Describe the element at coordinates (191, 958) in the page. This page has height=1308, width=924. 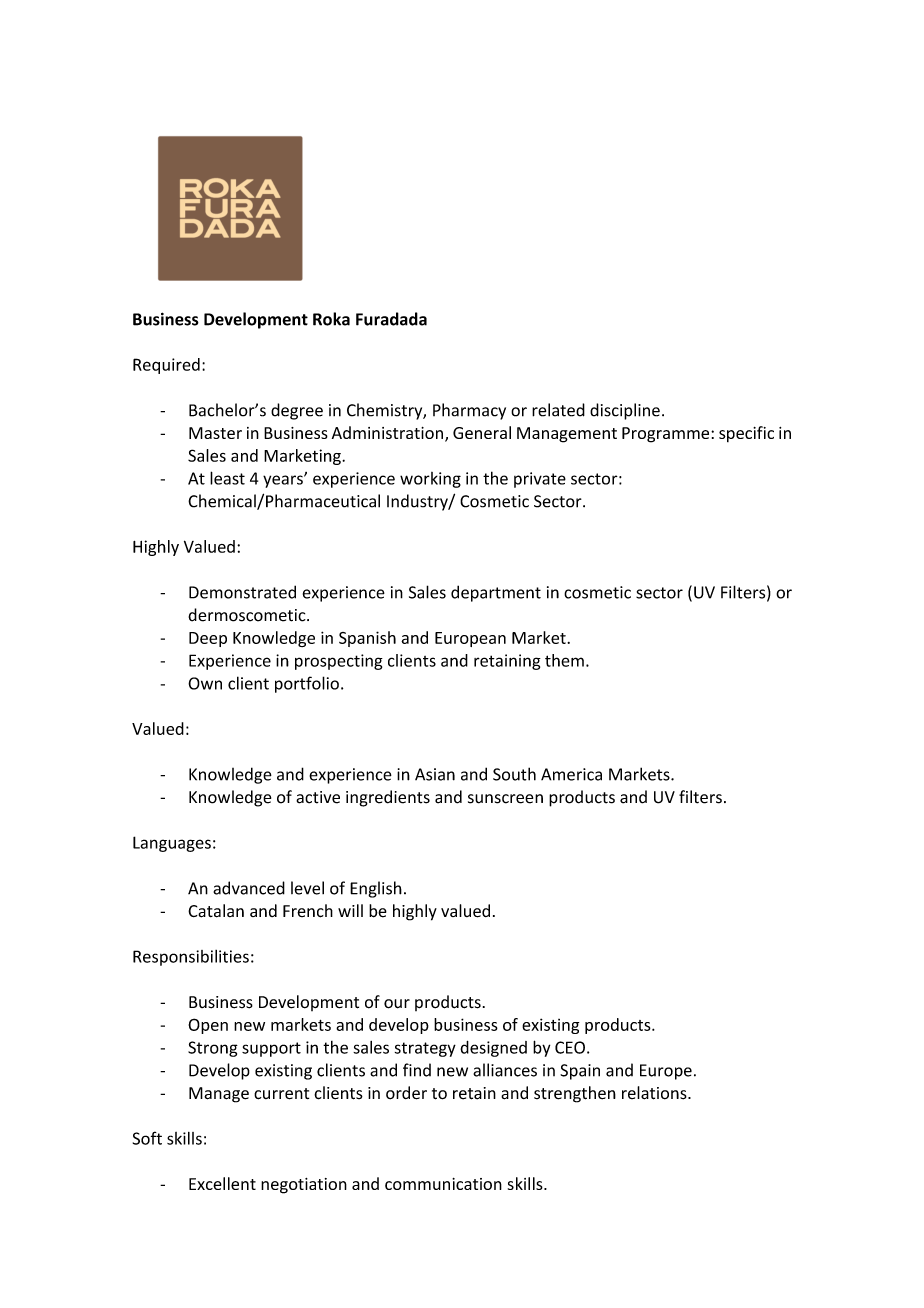
I see `Responsibilities` at that location.
